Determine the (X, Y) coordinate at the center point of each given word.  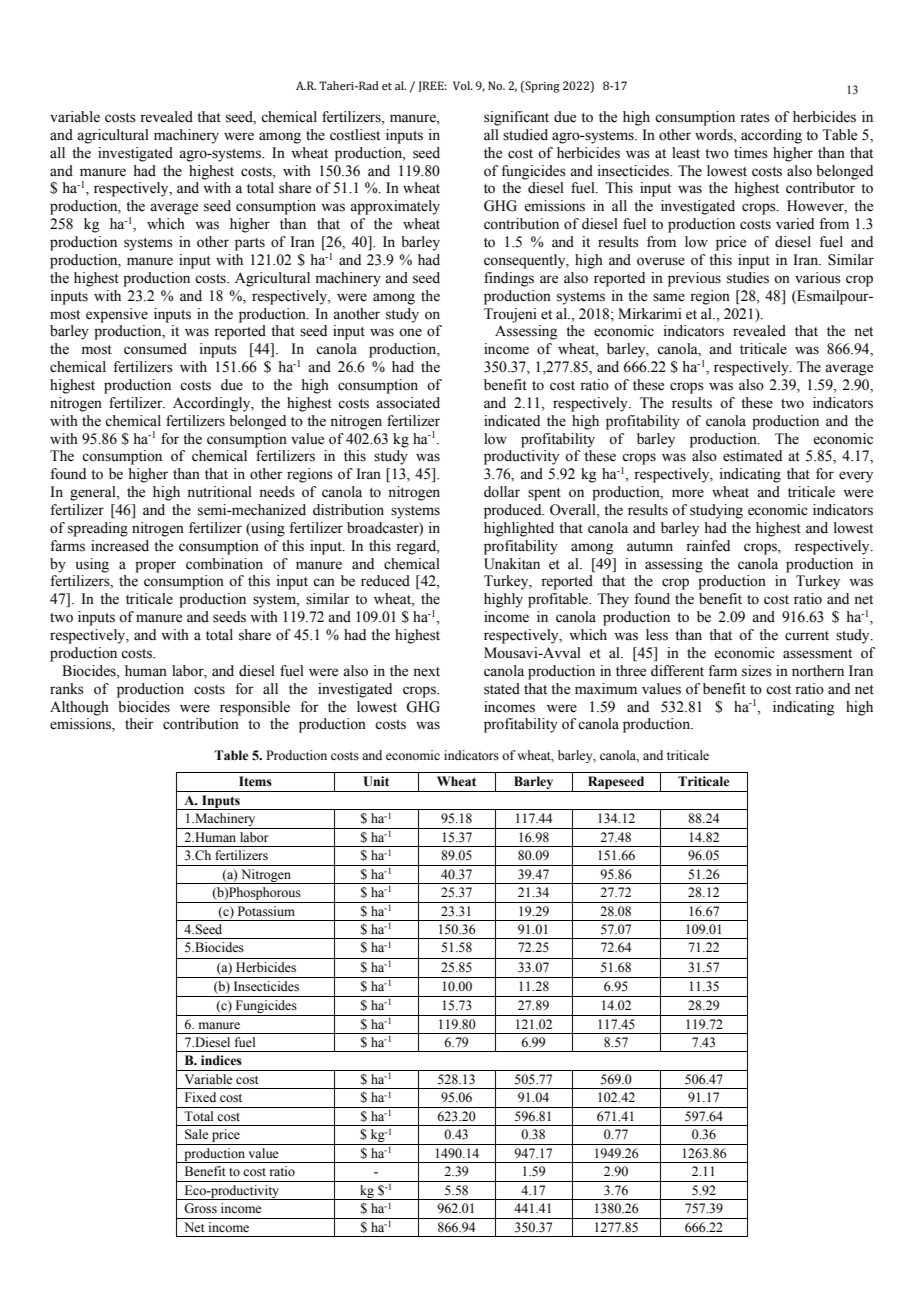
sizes (757, 671)
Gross (200, 1208)
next (426, 672)
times (751, 153)
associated (408, 403)
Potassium (266, 911)
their (139, 724)
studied (525, 135)
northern (818, 671)
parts (250, 244)
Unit (376, 781)
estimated (752, 456)
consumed (155, 349)
